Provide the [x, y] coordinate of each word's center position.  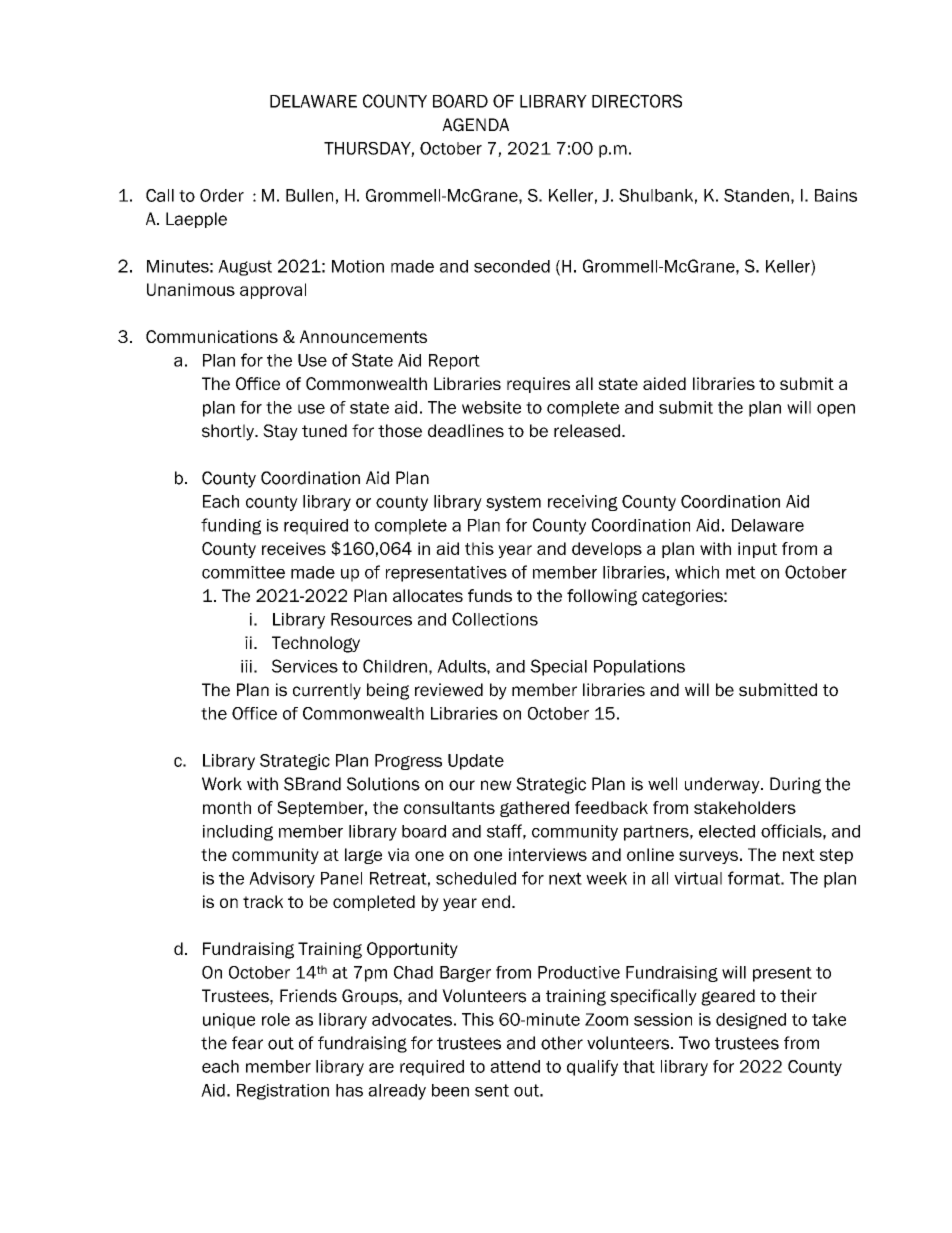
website [491, 407]
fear [247, 1043]
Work [222, 784]
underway [723, 785]
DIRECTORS [637, 101]
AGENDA [475, 125]
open [836, 410]
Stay [280, 432]
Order [222, 195]
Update [476, 762]
